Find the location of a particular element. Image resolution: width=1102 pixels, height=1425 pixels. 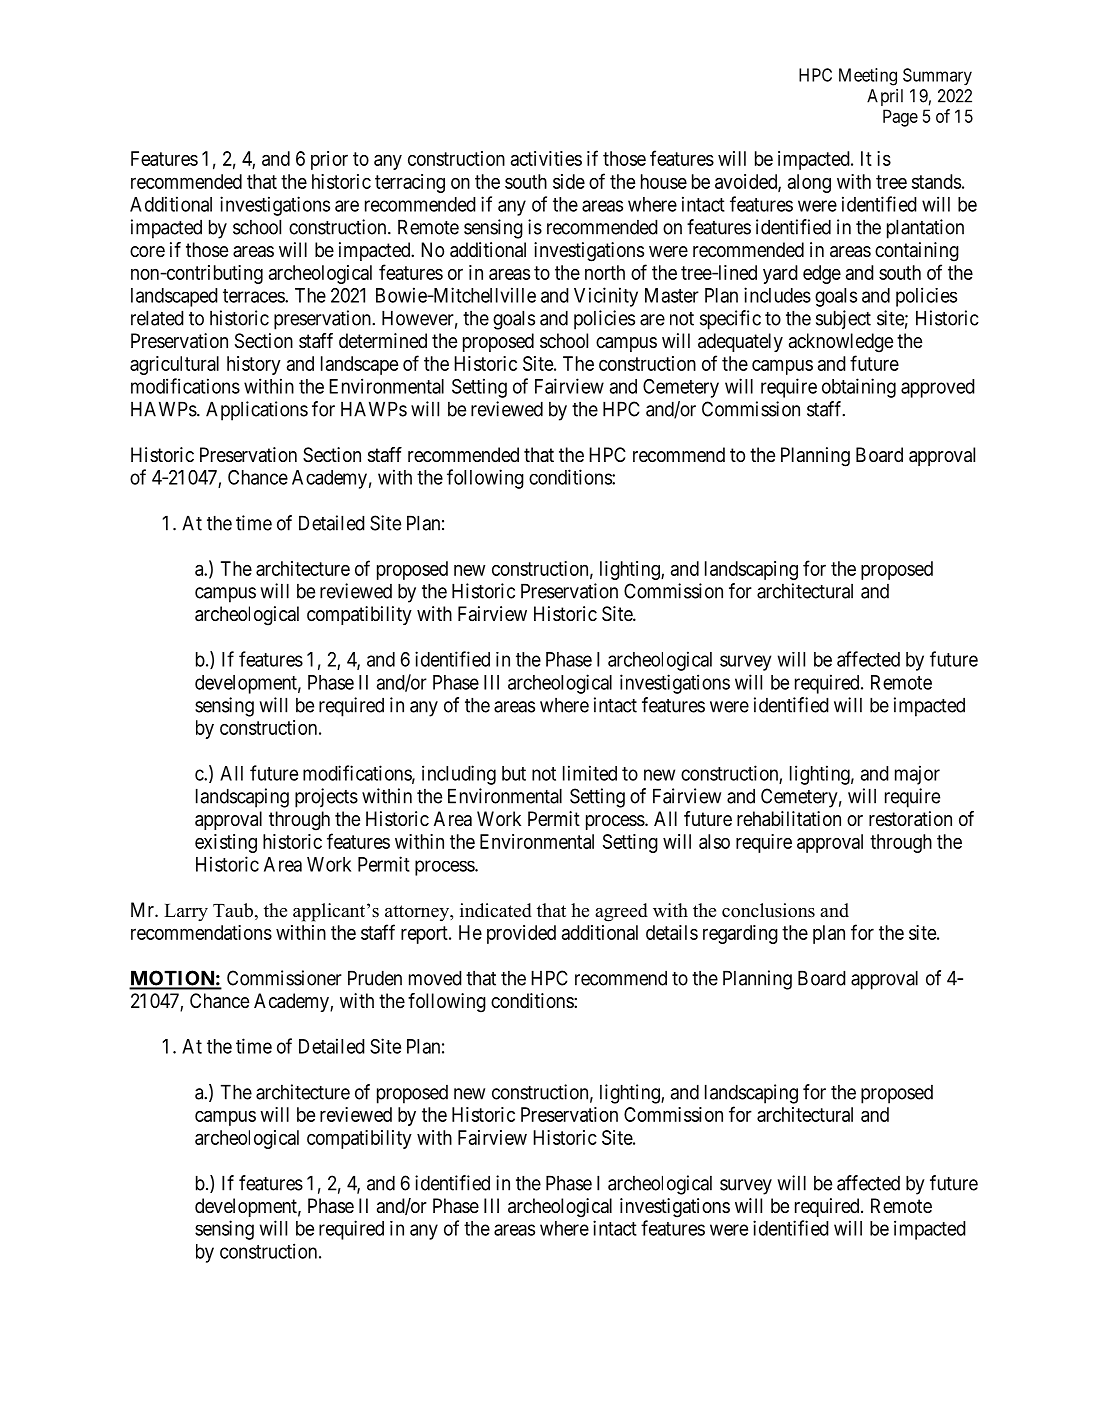

activities is located at coordinates (546, 158).
